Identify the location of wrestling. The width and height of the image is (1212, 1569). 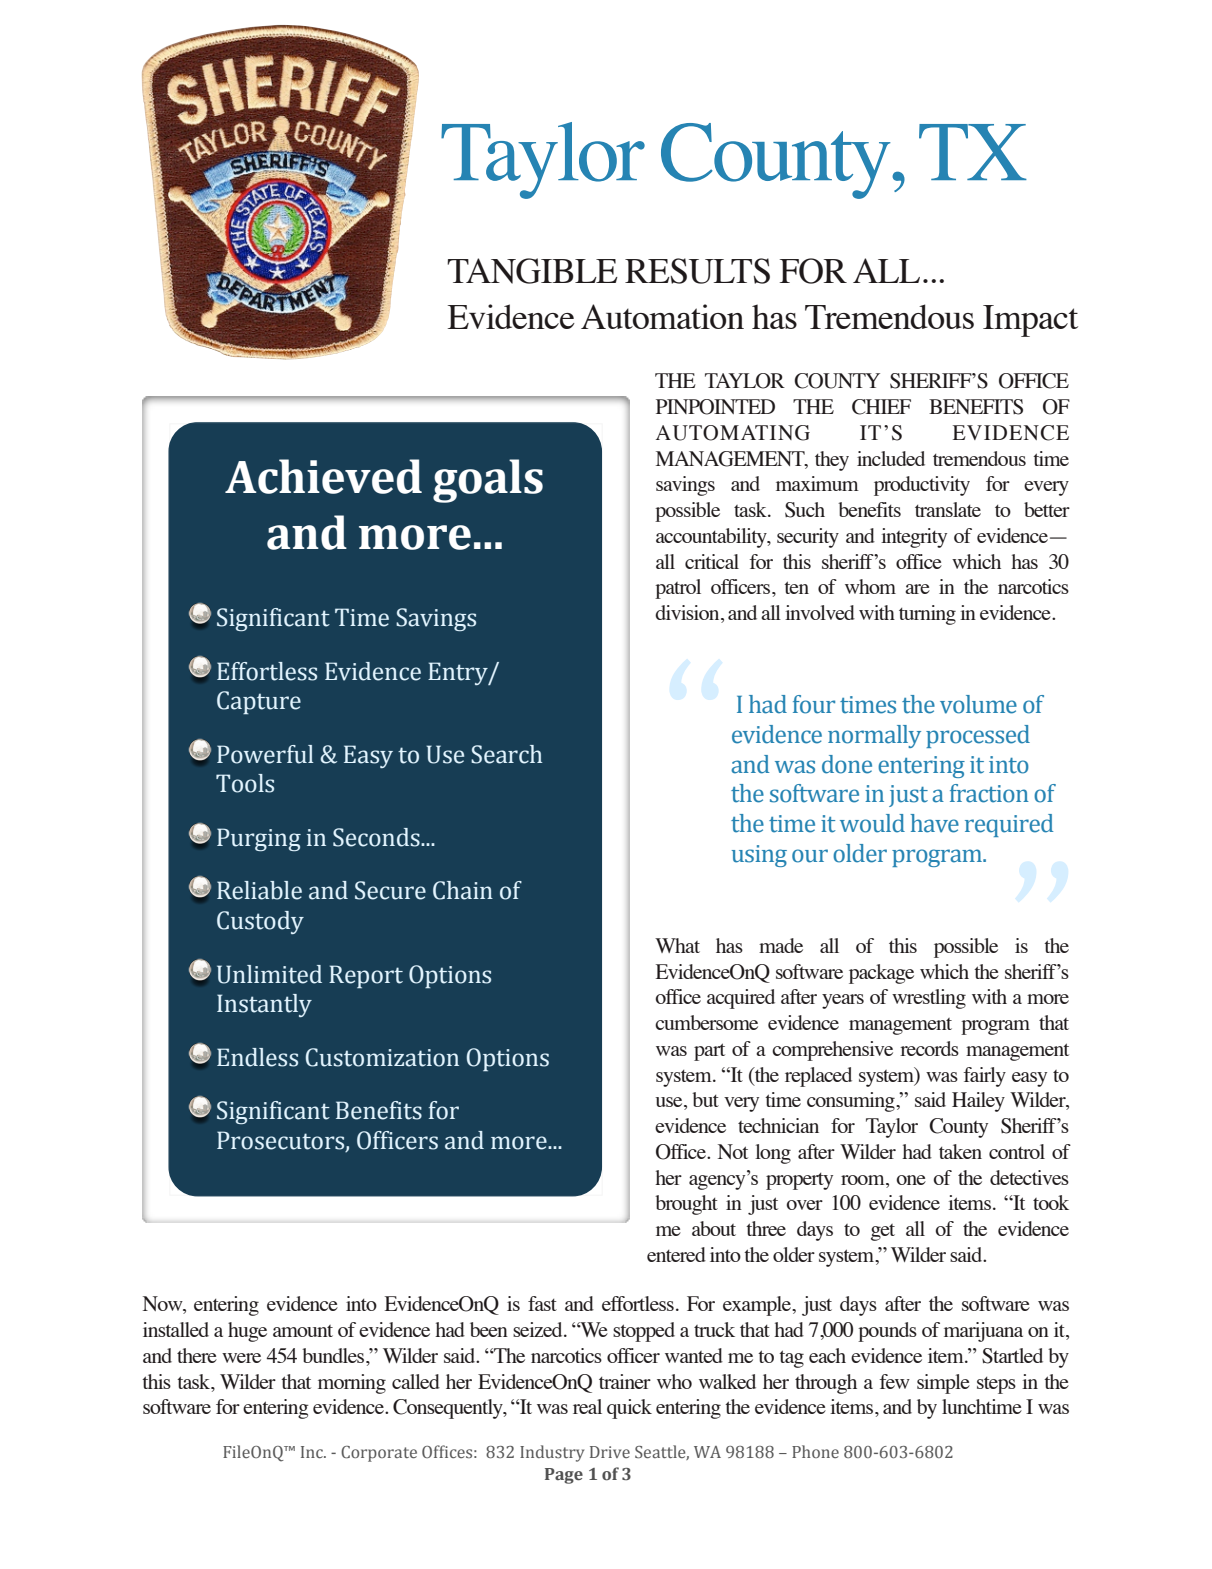
(929, 999).
